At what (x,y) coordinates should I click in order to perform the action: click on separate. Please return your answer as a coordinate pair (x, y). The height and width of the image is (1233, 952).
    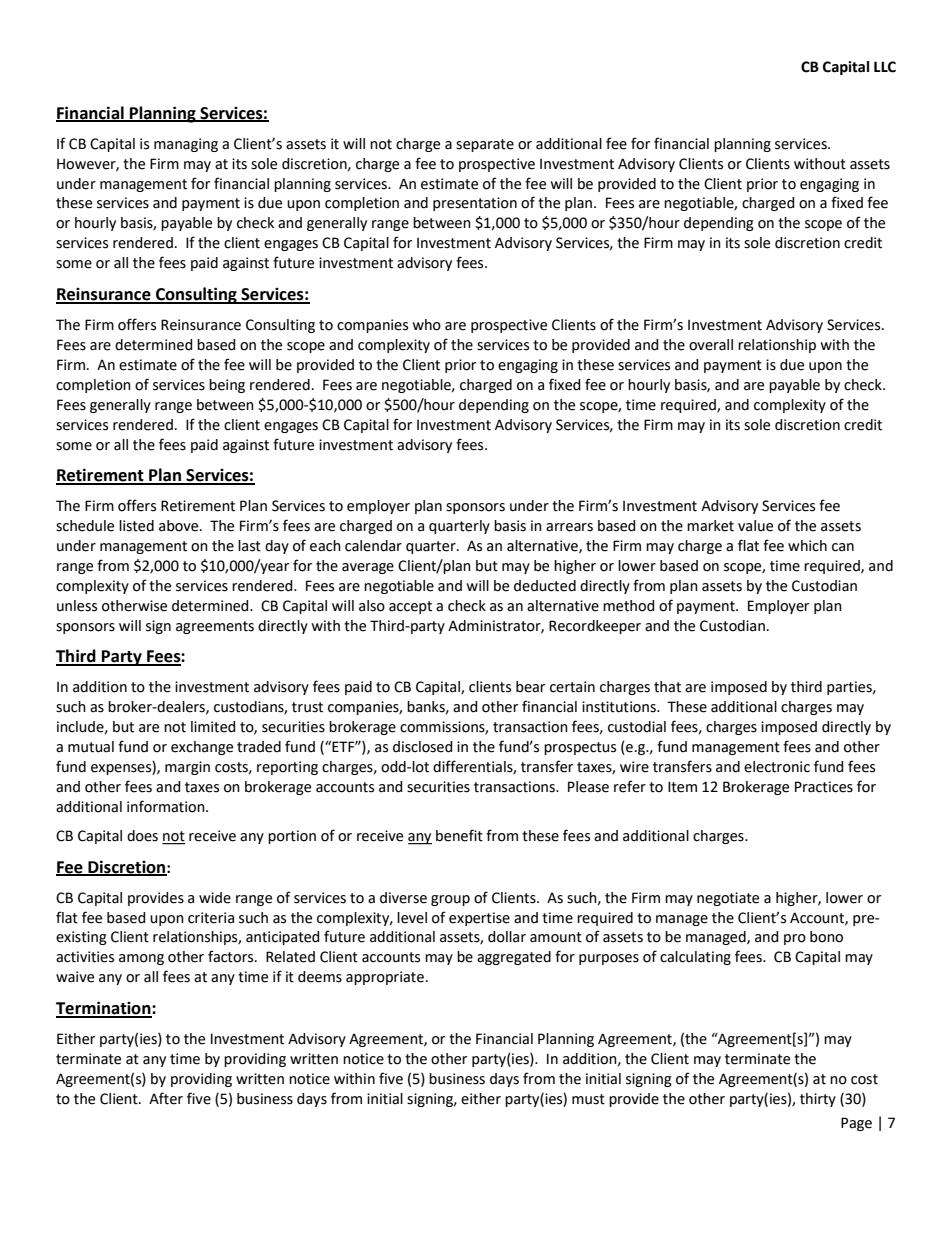
    Looking at the image, I should click on (485, 145).
